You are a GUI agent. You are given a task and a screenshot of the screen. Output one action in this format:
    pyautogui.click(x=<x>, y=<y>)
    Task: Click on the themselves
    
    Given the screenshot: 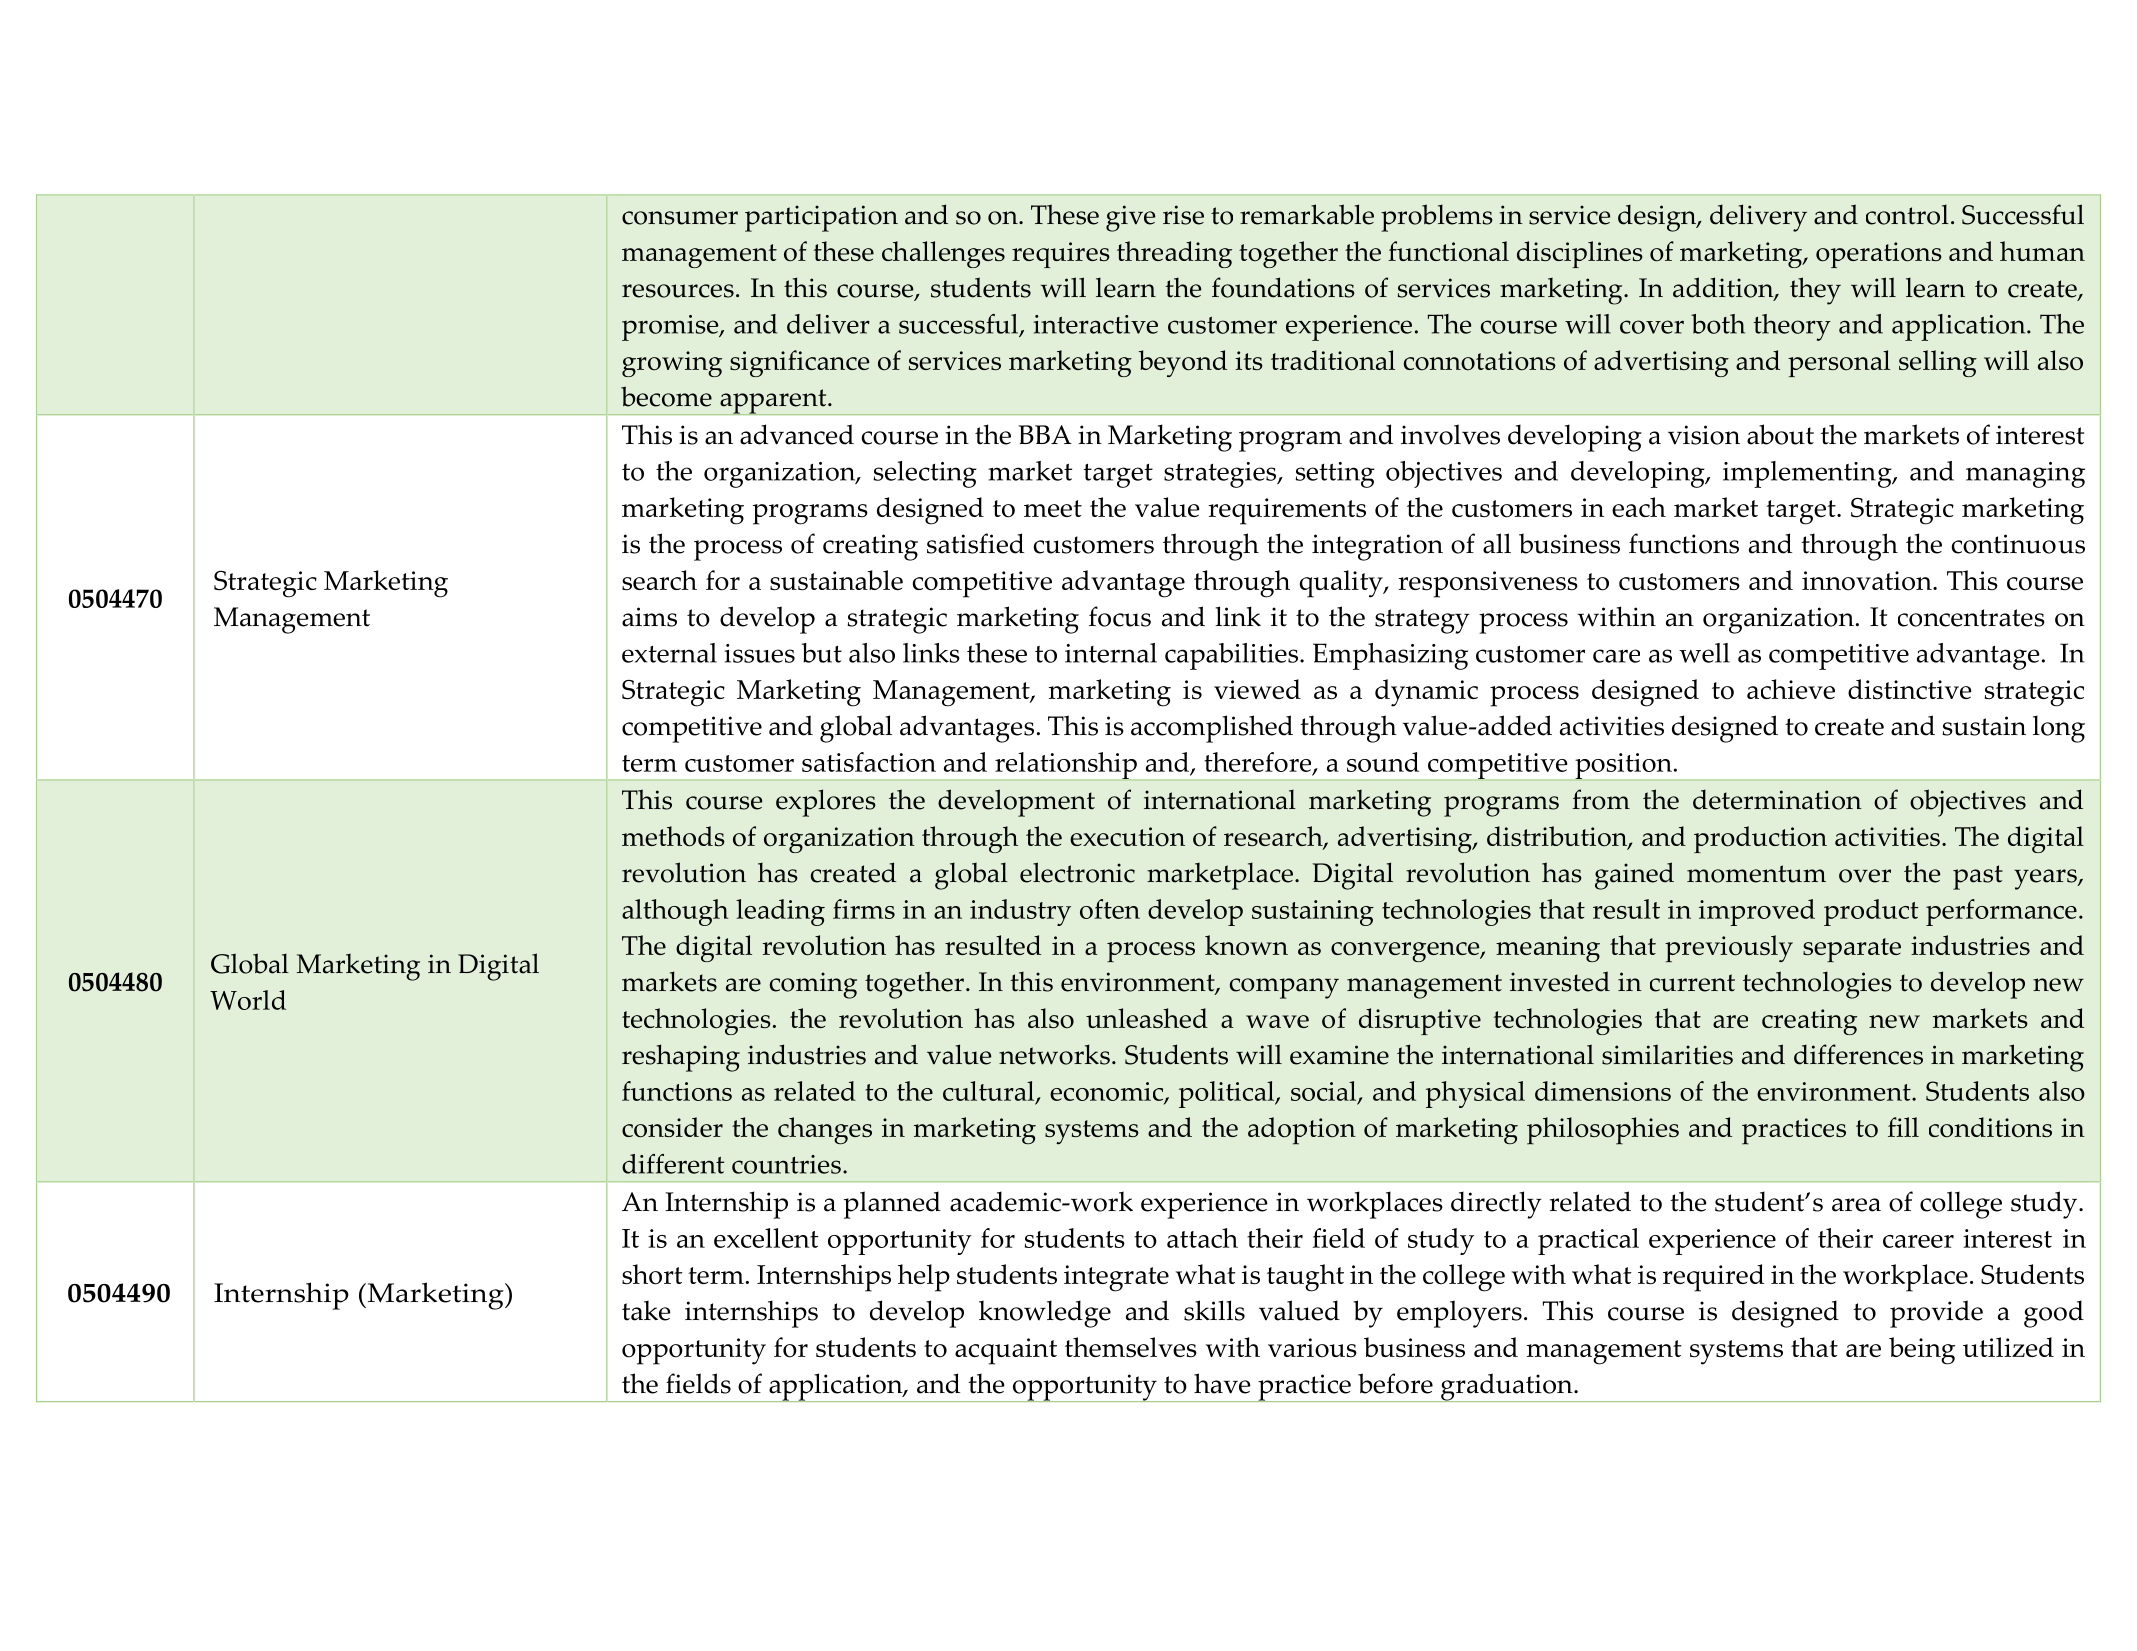 What is the action you would take?
    pyautogui.click(x=1131, y=1347)
